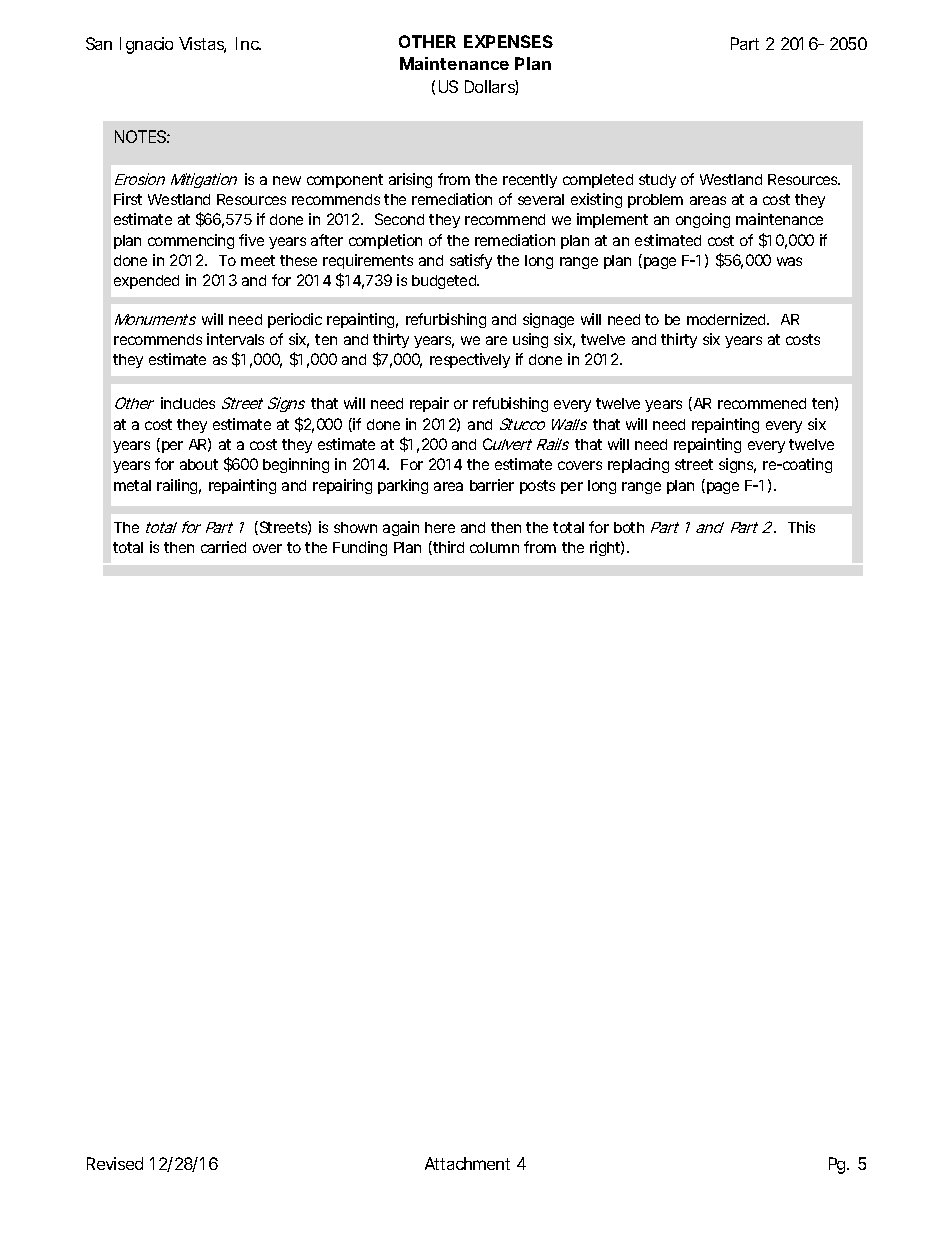 Image resolution: width=952 pixels, height=1233 pixels. I want to click on Ignacio, so click(146, 45).
